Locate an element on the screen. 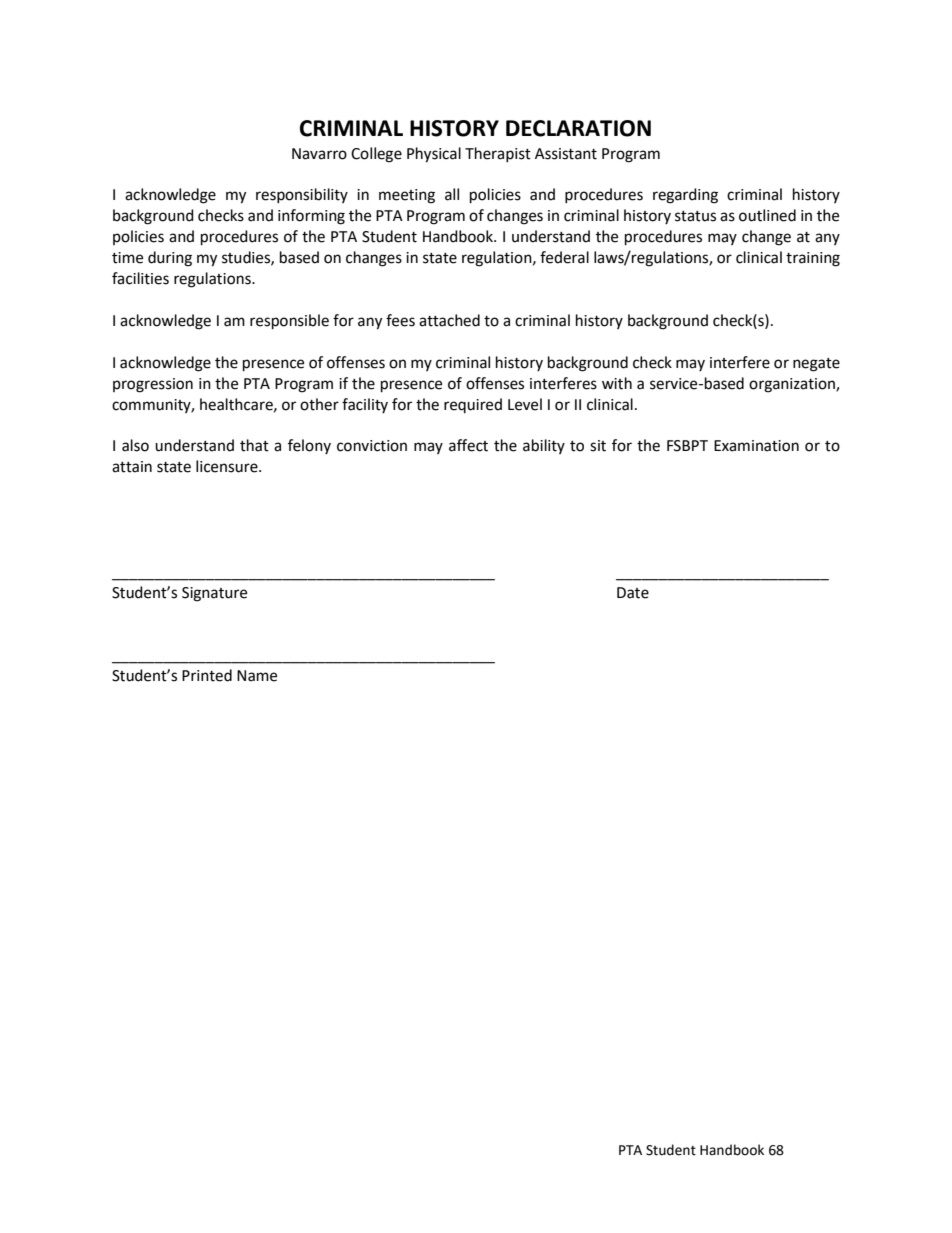  Examination is located at coordinates (756, 446).
